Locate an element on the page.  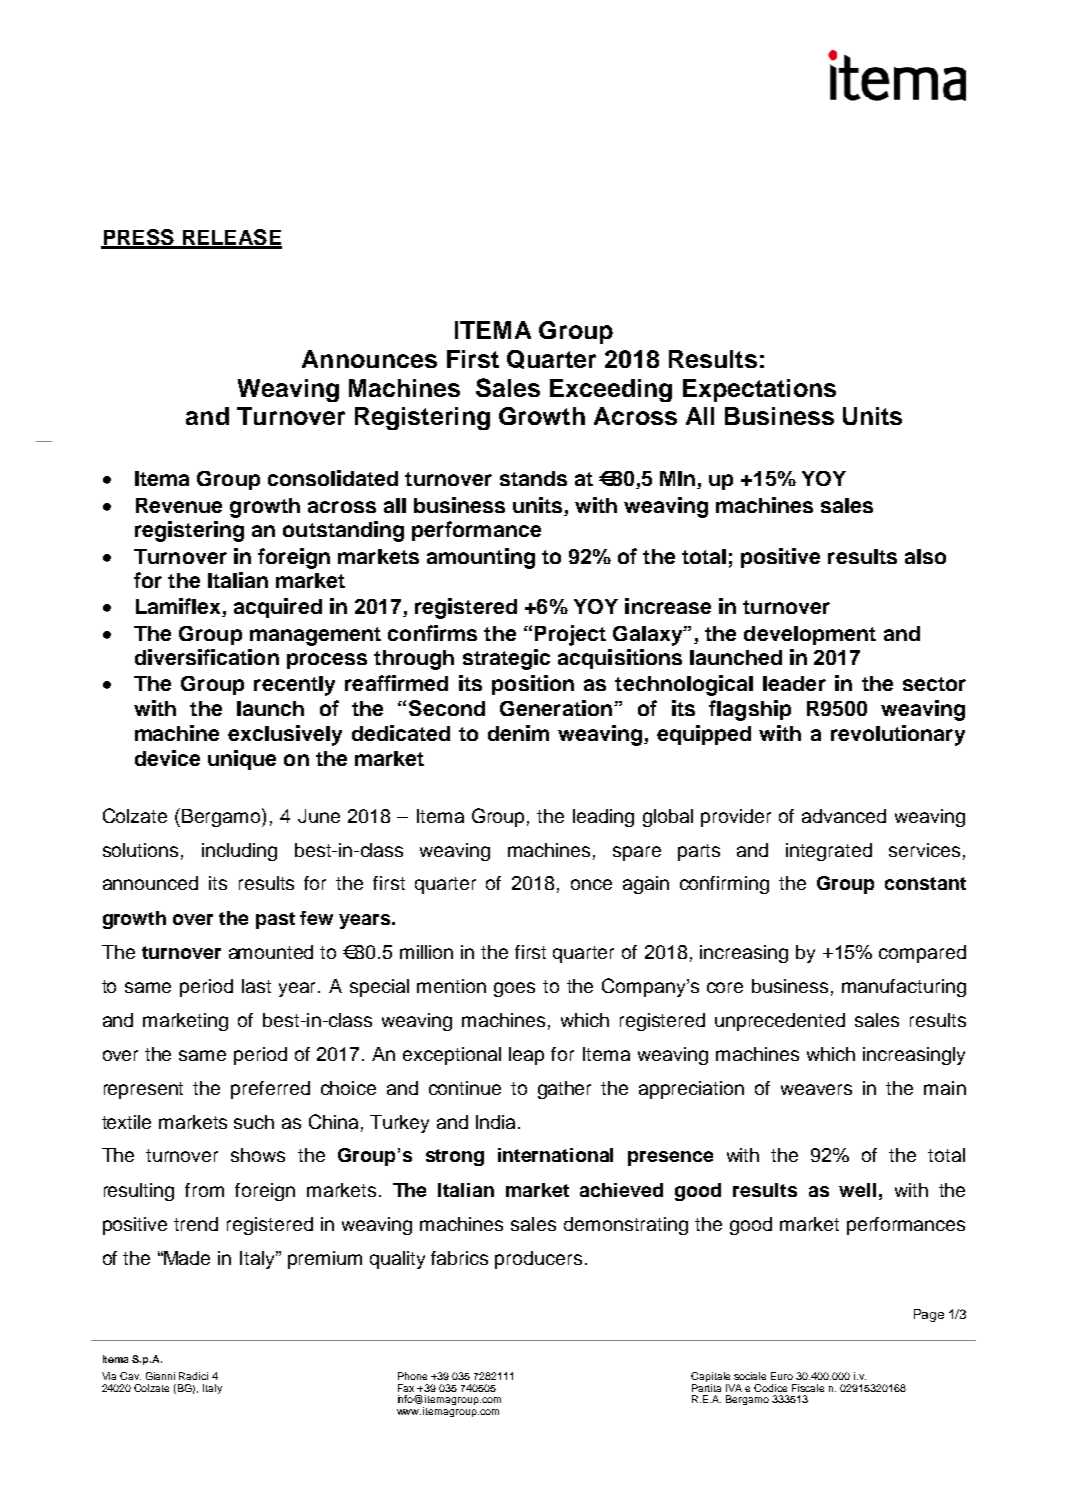
Generation is located at coordinates (556, 708).
